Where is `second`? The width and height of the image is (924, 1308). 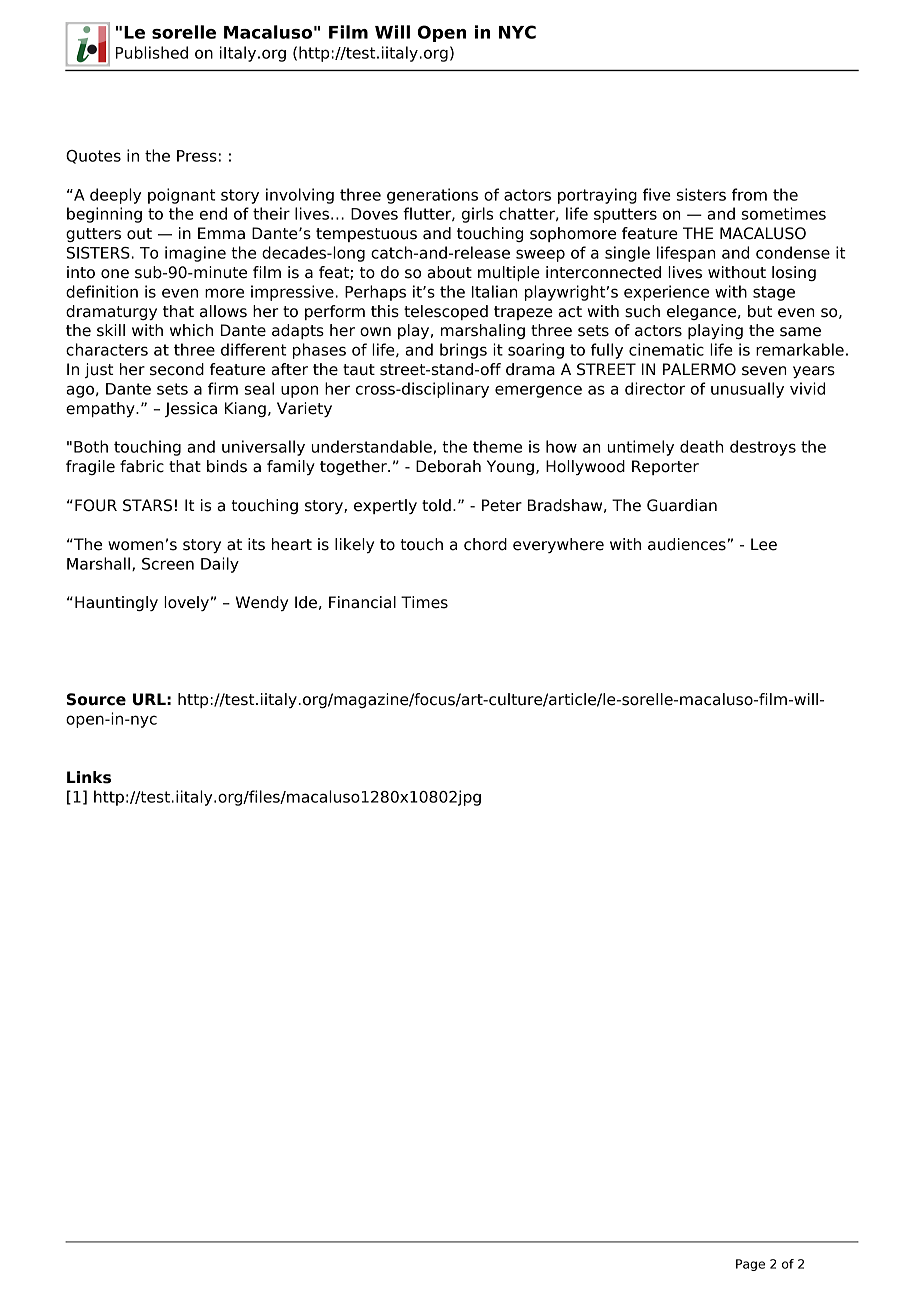
second is located at coordinates (177, 369).
